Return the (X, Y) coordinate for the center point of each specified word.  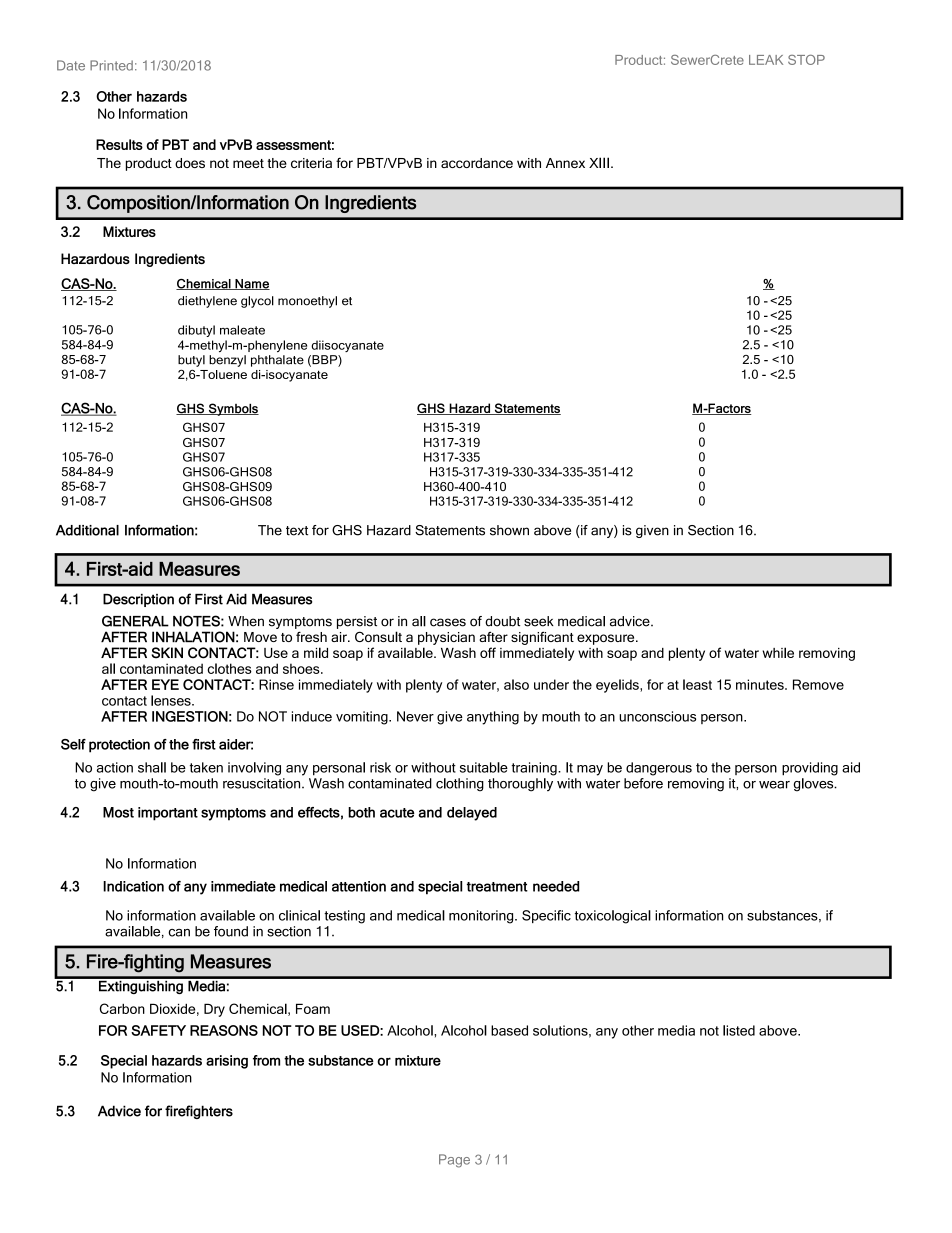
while (778, 652)
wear (774, 785)
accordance (477, 163)
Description (138, 600)
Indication (133, 886)
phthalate (277, 361)
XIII (599, 162)
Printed (111, 65)
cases (448, 622)
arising (227, 1062)
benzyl (227, 361)
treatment (497, 887)
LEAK (766, 60)
